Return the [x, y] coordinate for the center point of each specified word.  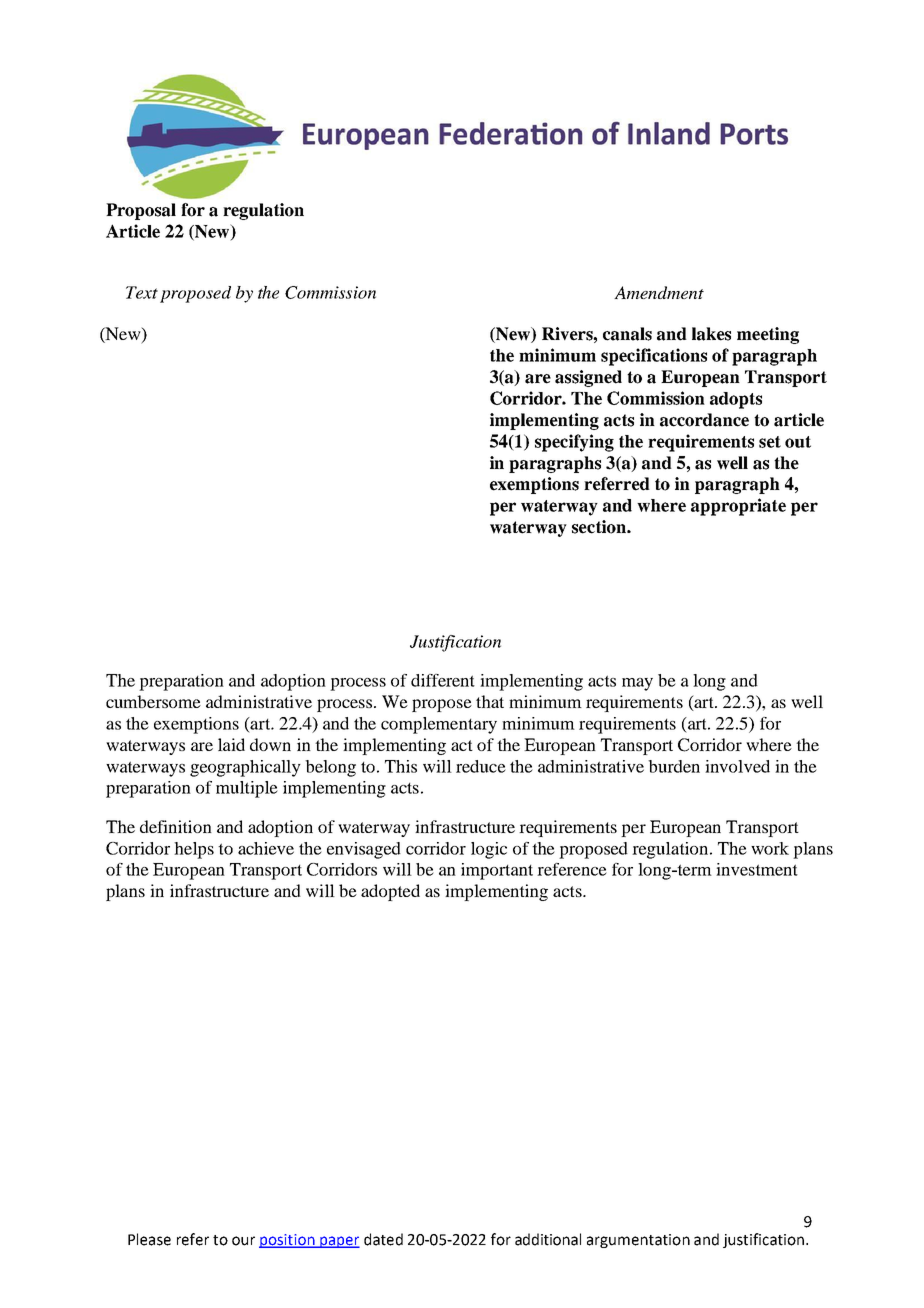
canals [627, 334]
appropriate [738, 507]
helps [194, 850]
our [243, 1241]
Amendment [659, 292]
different [443, 680]
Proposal [141, 211]
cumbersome [153, 701]
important [497, 871]
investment [757, 869]
